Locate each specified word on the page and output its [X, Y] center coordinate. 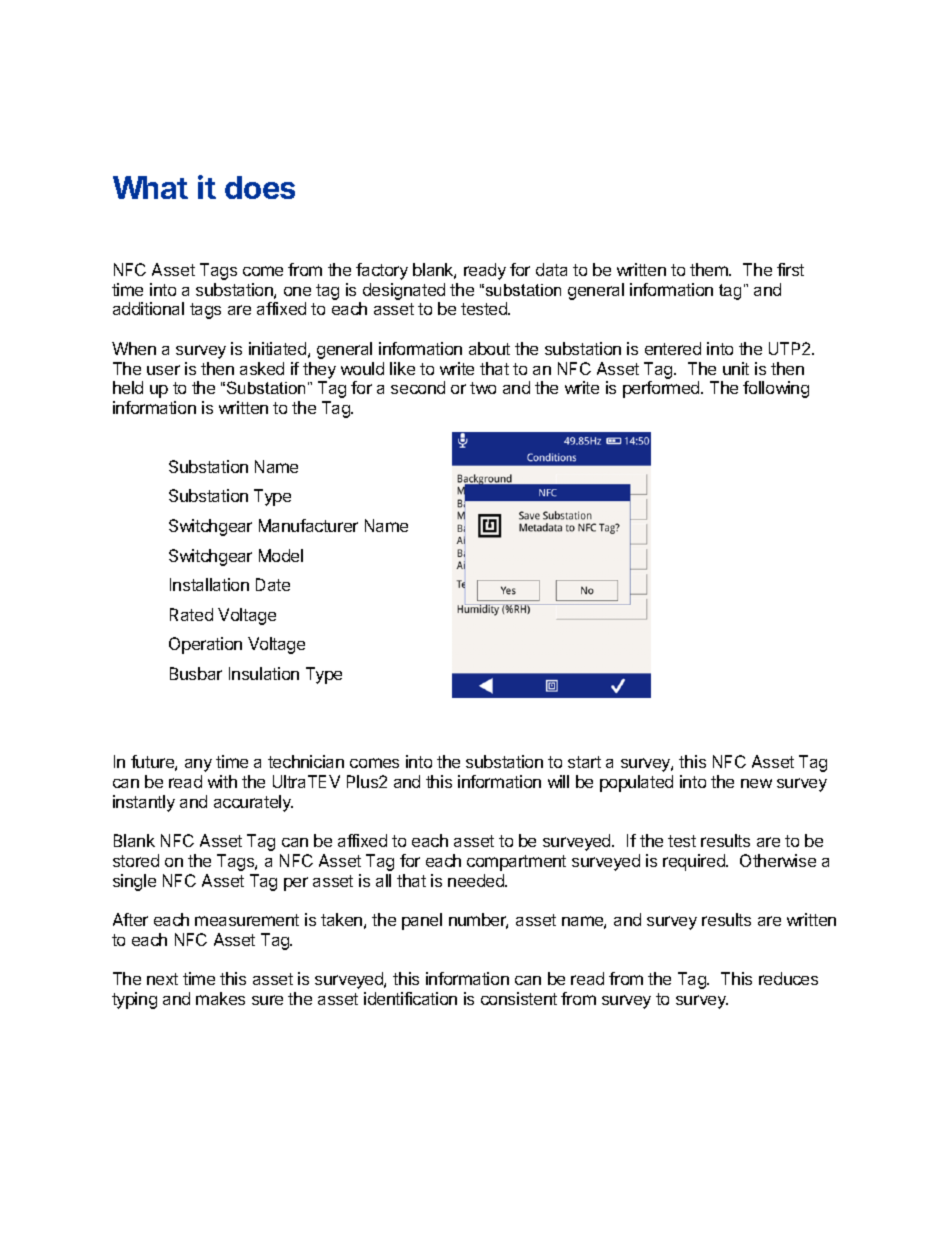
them [710, 269]
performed [662, 389]
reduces [788, 978]
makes [220, 998]
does [260, 187]
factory [382, 271]
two [483, 388]
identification [410, 998]
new [756, 783]
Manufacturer [308, 525]
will [558, 781]
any [198, 765]
